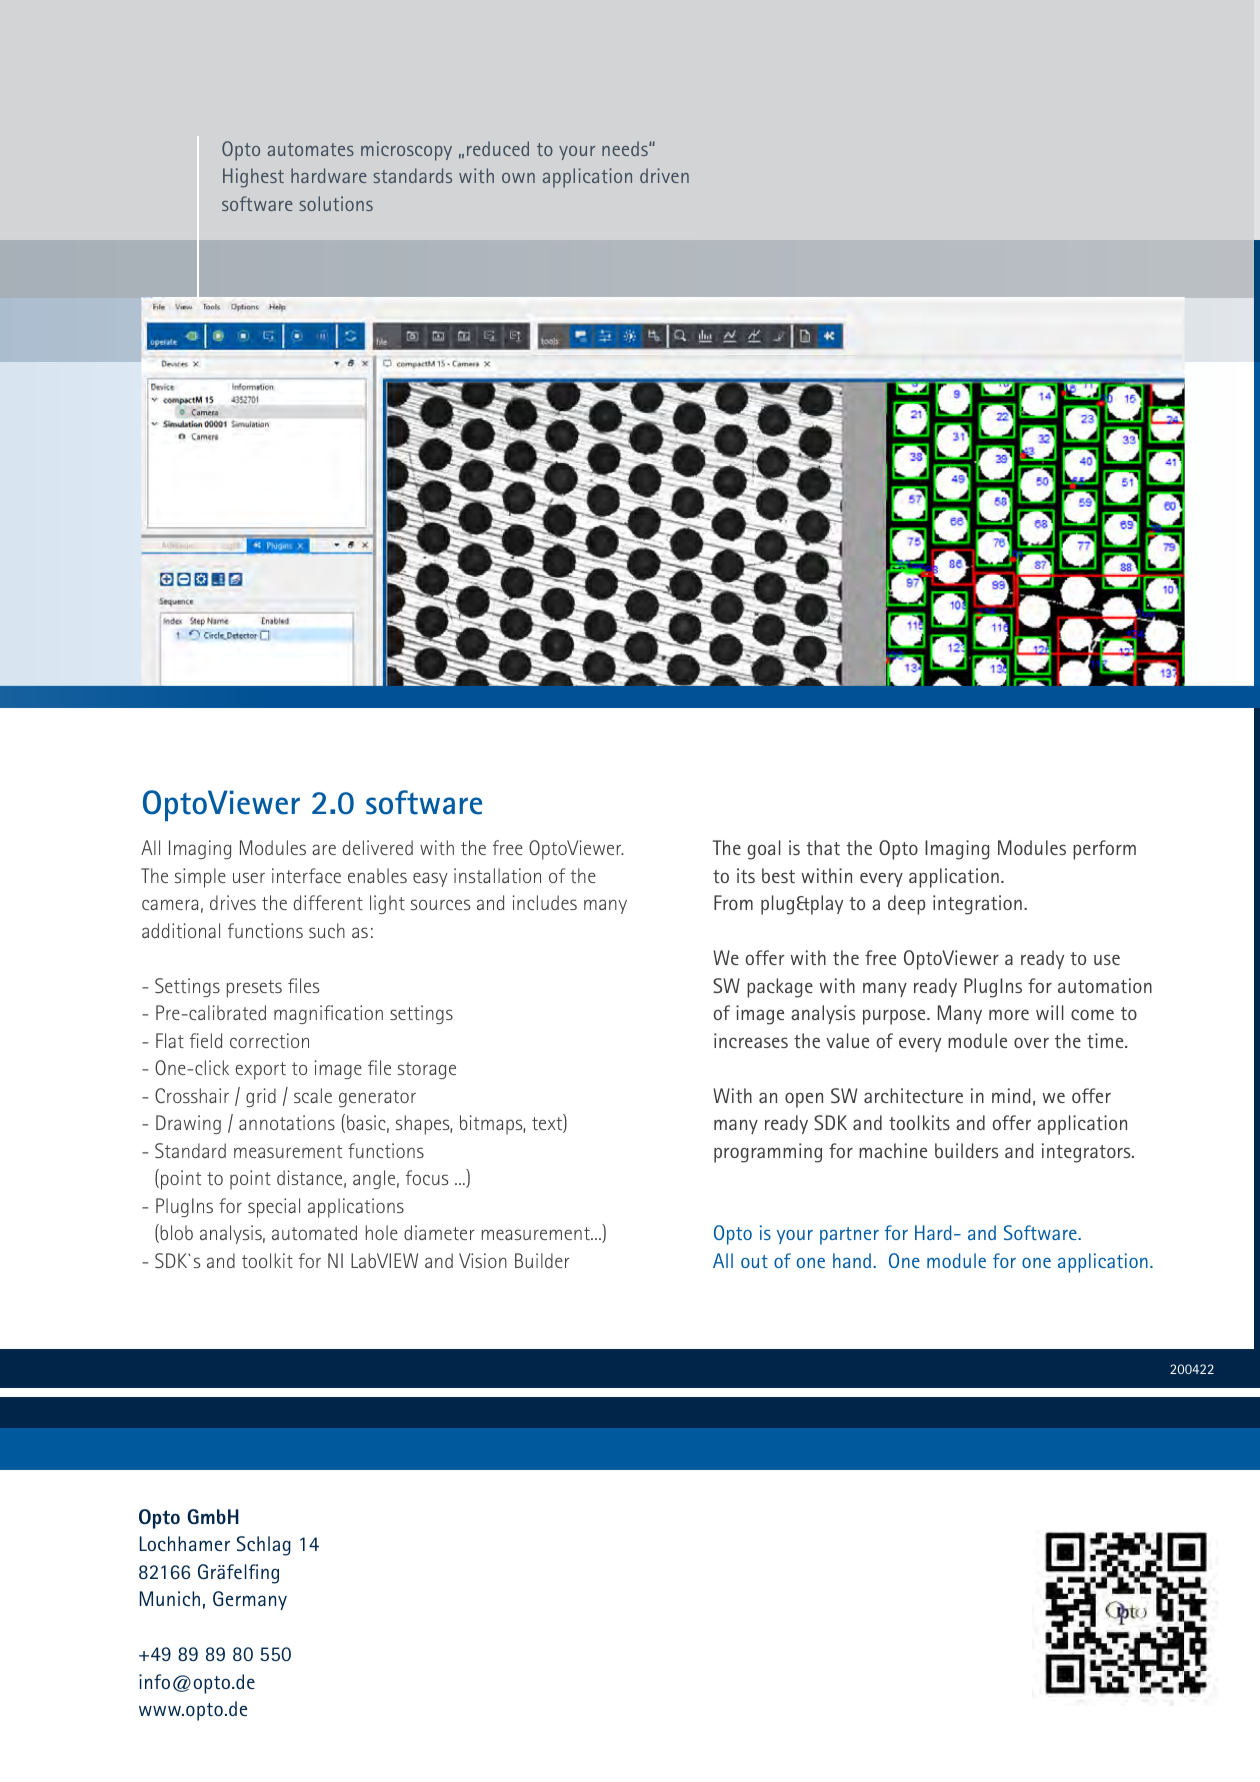  I want to click on integration, so click(977, 905).
